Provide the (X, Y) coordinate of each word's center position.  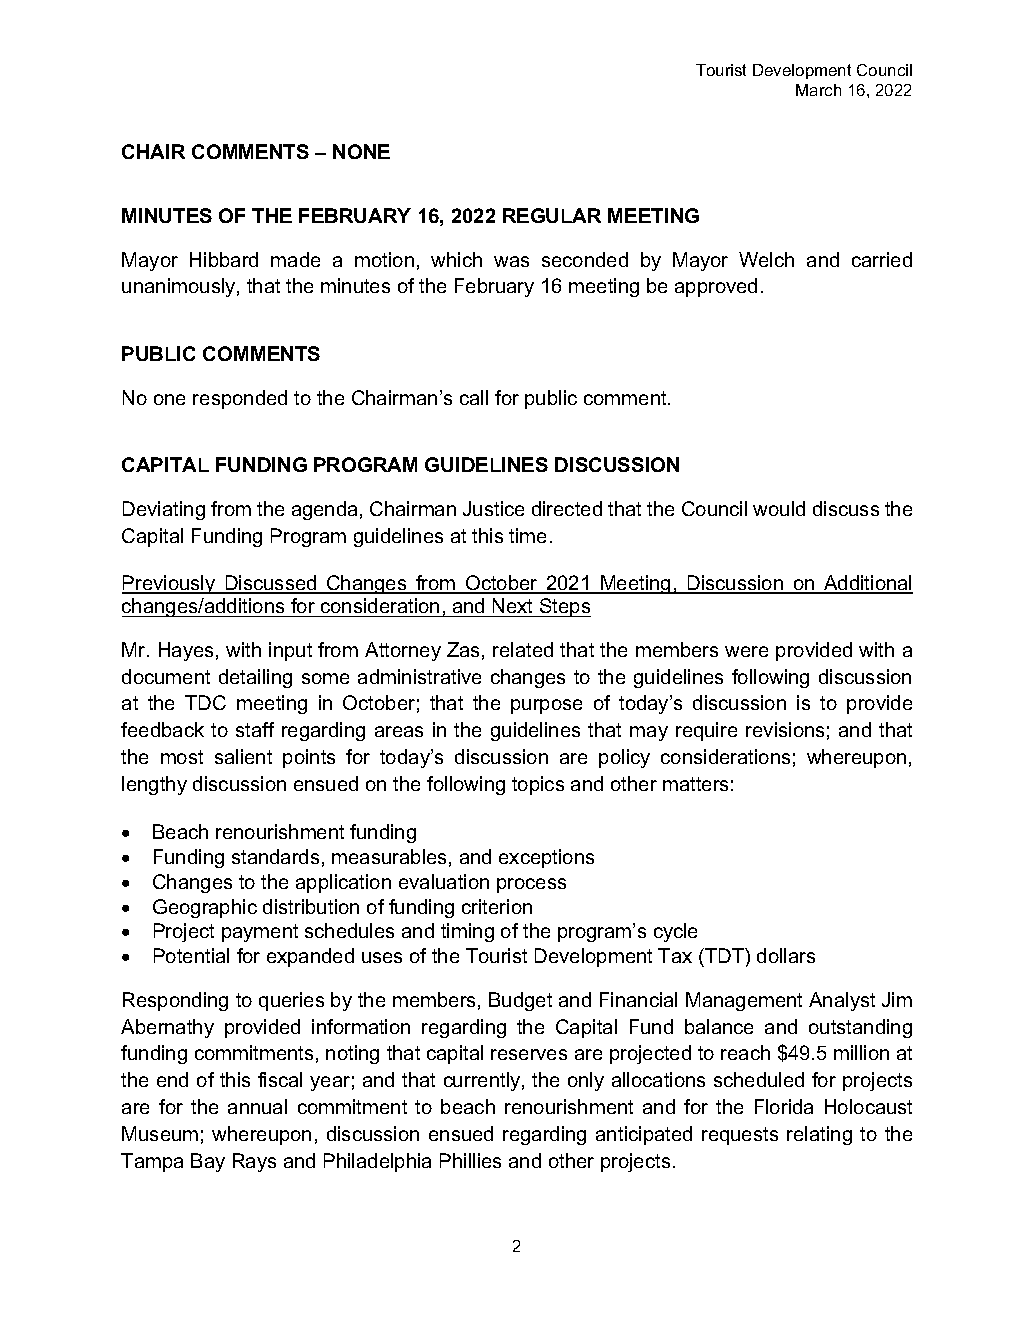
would (779, 508)
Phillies (470, 1160)
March (818, 90)
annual (257, 1106)
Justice (493, 508)
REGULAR (552, 215)
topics (538, 785)
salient (243, 756)
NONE (361, 151)
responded (240, 399)
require (706, 731)
